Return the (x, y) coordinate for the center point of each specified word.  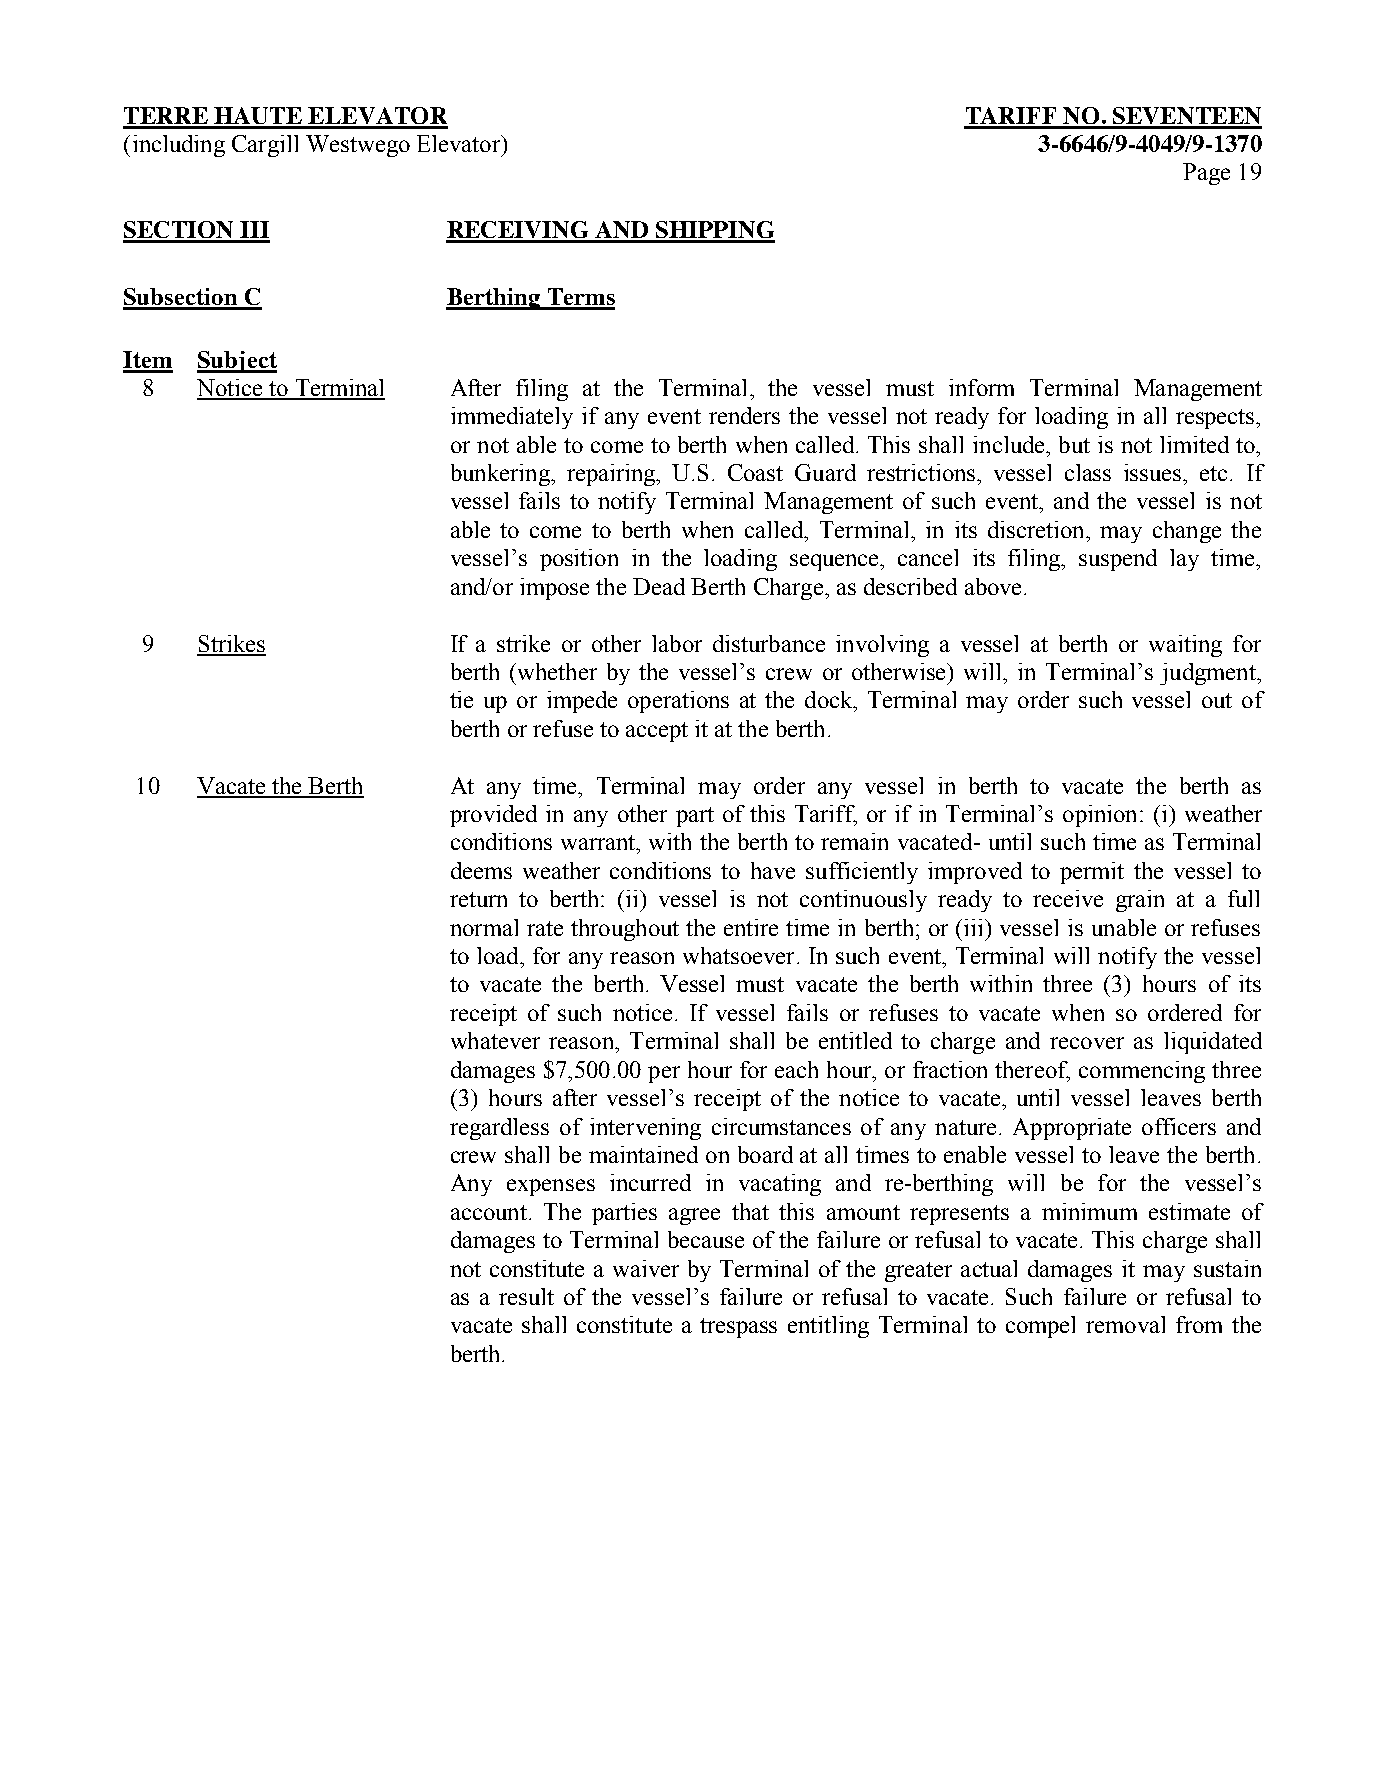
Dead (659, 586)
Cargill (265, 146)
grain (1140, 901)
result (526, 1296)
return (478, 899)
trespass (738, 1328)
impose (554, 589)
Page (1206, 174)
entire (751, 927)
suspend (1118, 560)
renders (744, 415)
